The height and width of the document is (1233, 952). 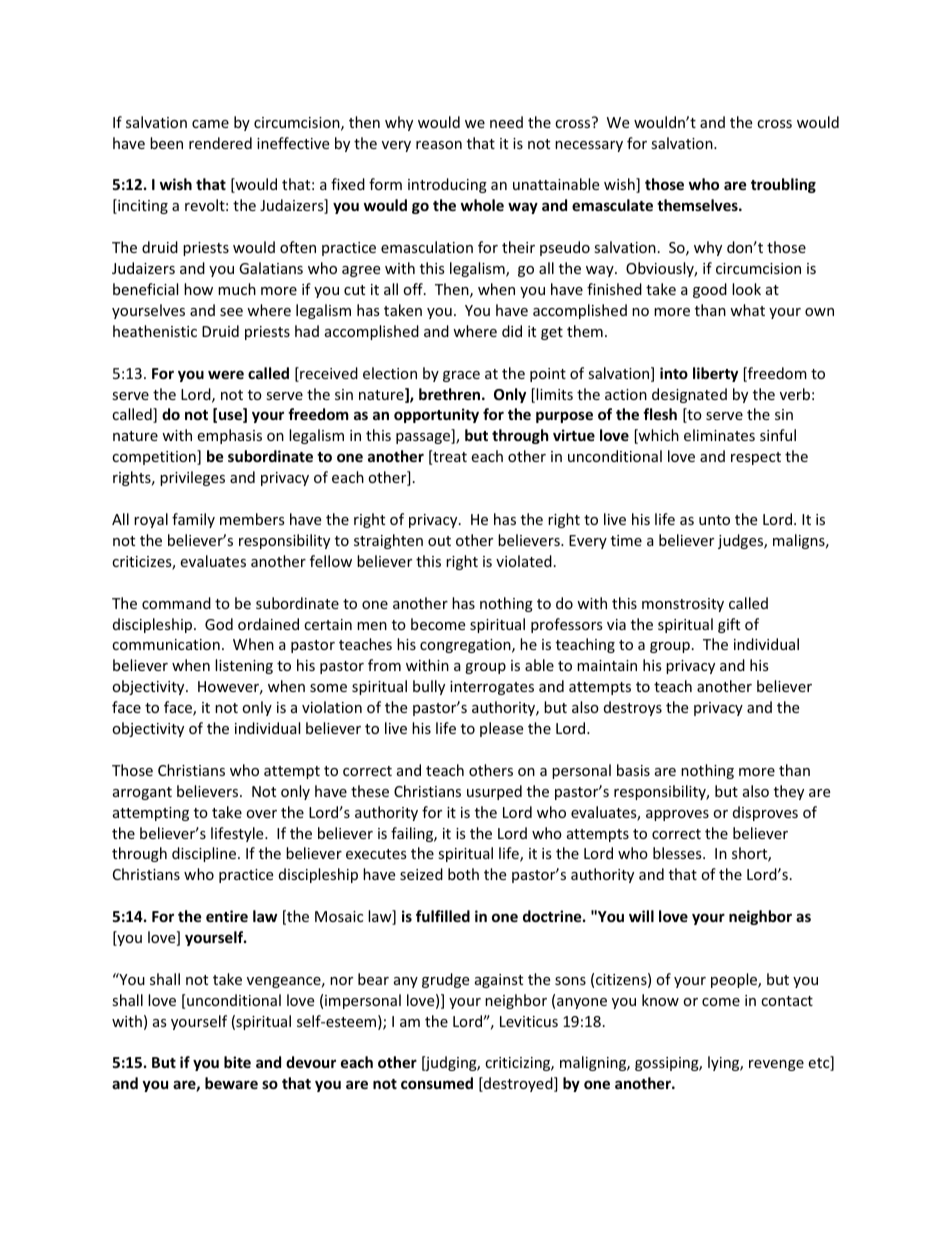 What do you see at coordinates (437, 1083) in the document?
I see `consumed` at bounding box center [437, 1083].
